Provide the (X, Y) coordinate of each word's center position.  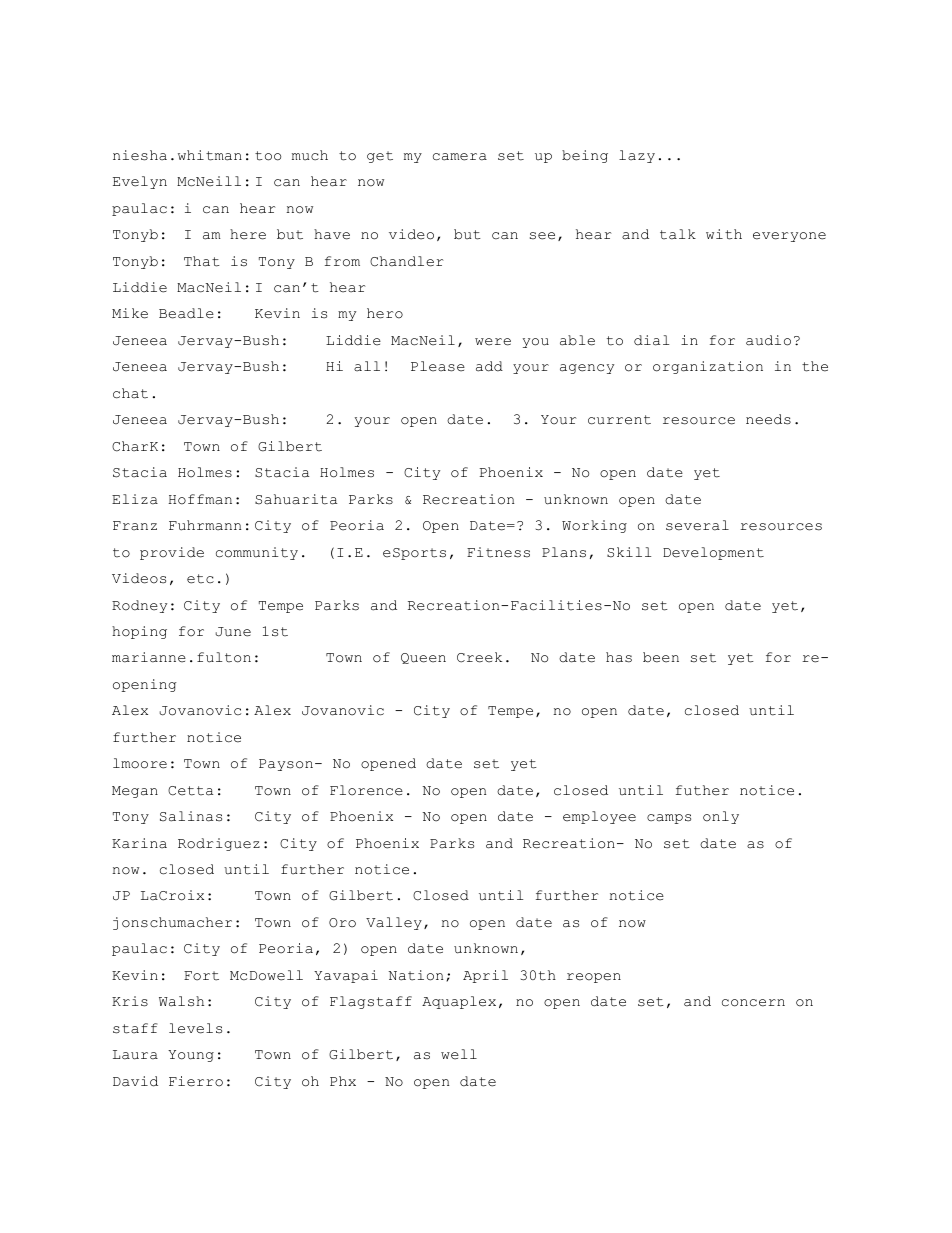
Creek (479, 657)
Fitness (498, 552)
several (697, 525)
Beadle (186, 313)
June (233, 632)
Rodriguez (219, 844)
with (724, 234)
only (721, 817)
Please (438, 366)
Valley (394, 923)
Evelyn (140, 182)
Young (191, 1056)
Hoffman (200, 499)
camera (460, 157)
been (661, 657)
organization (708, 367)
